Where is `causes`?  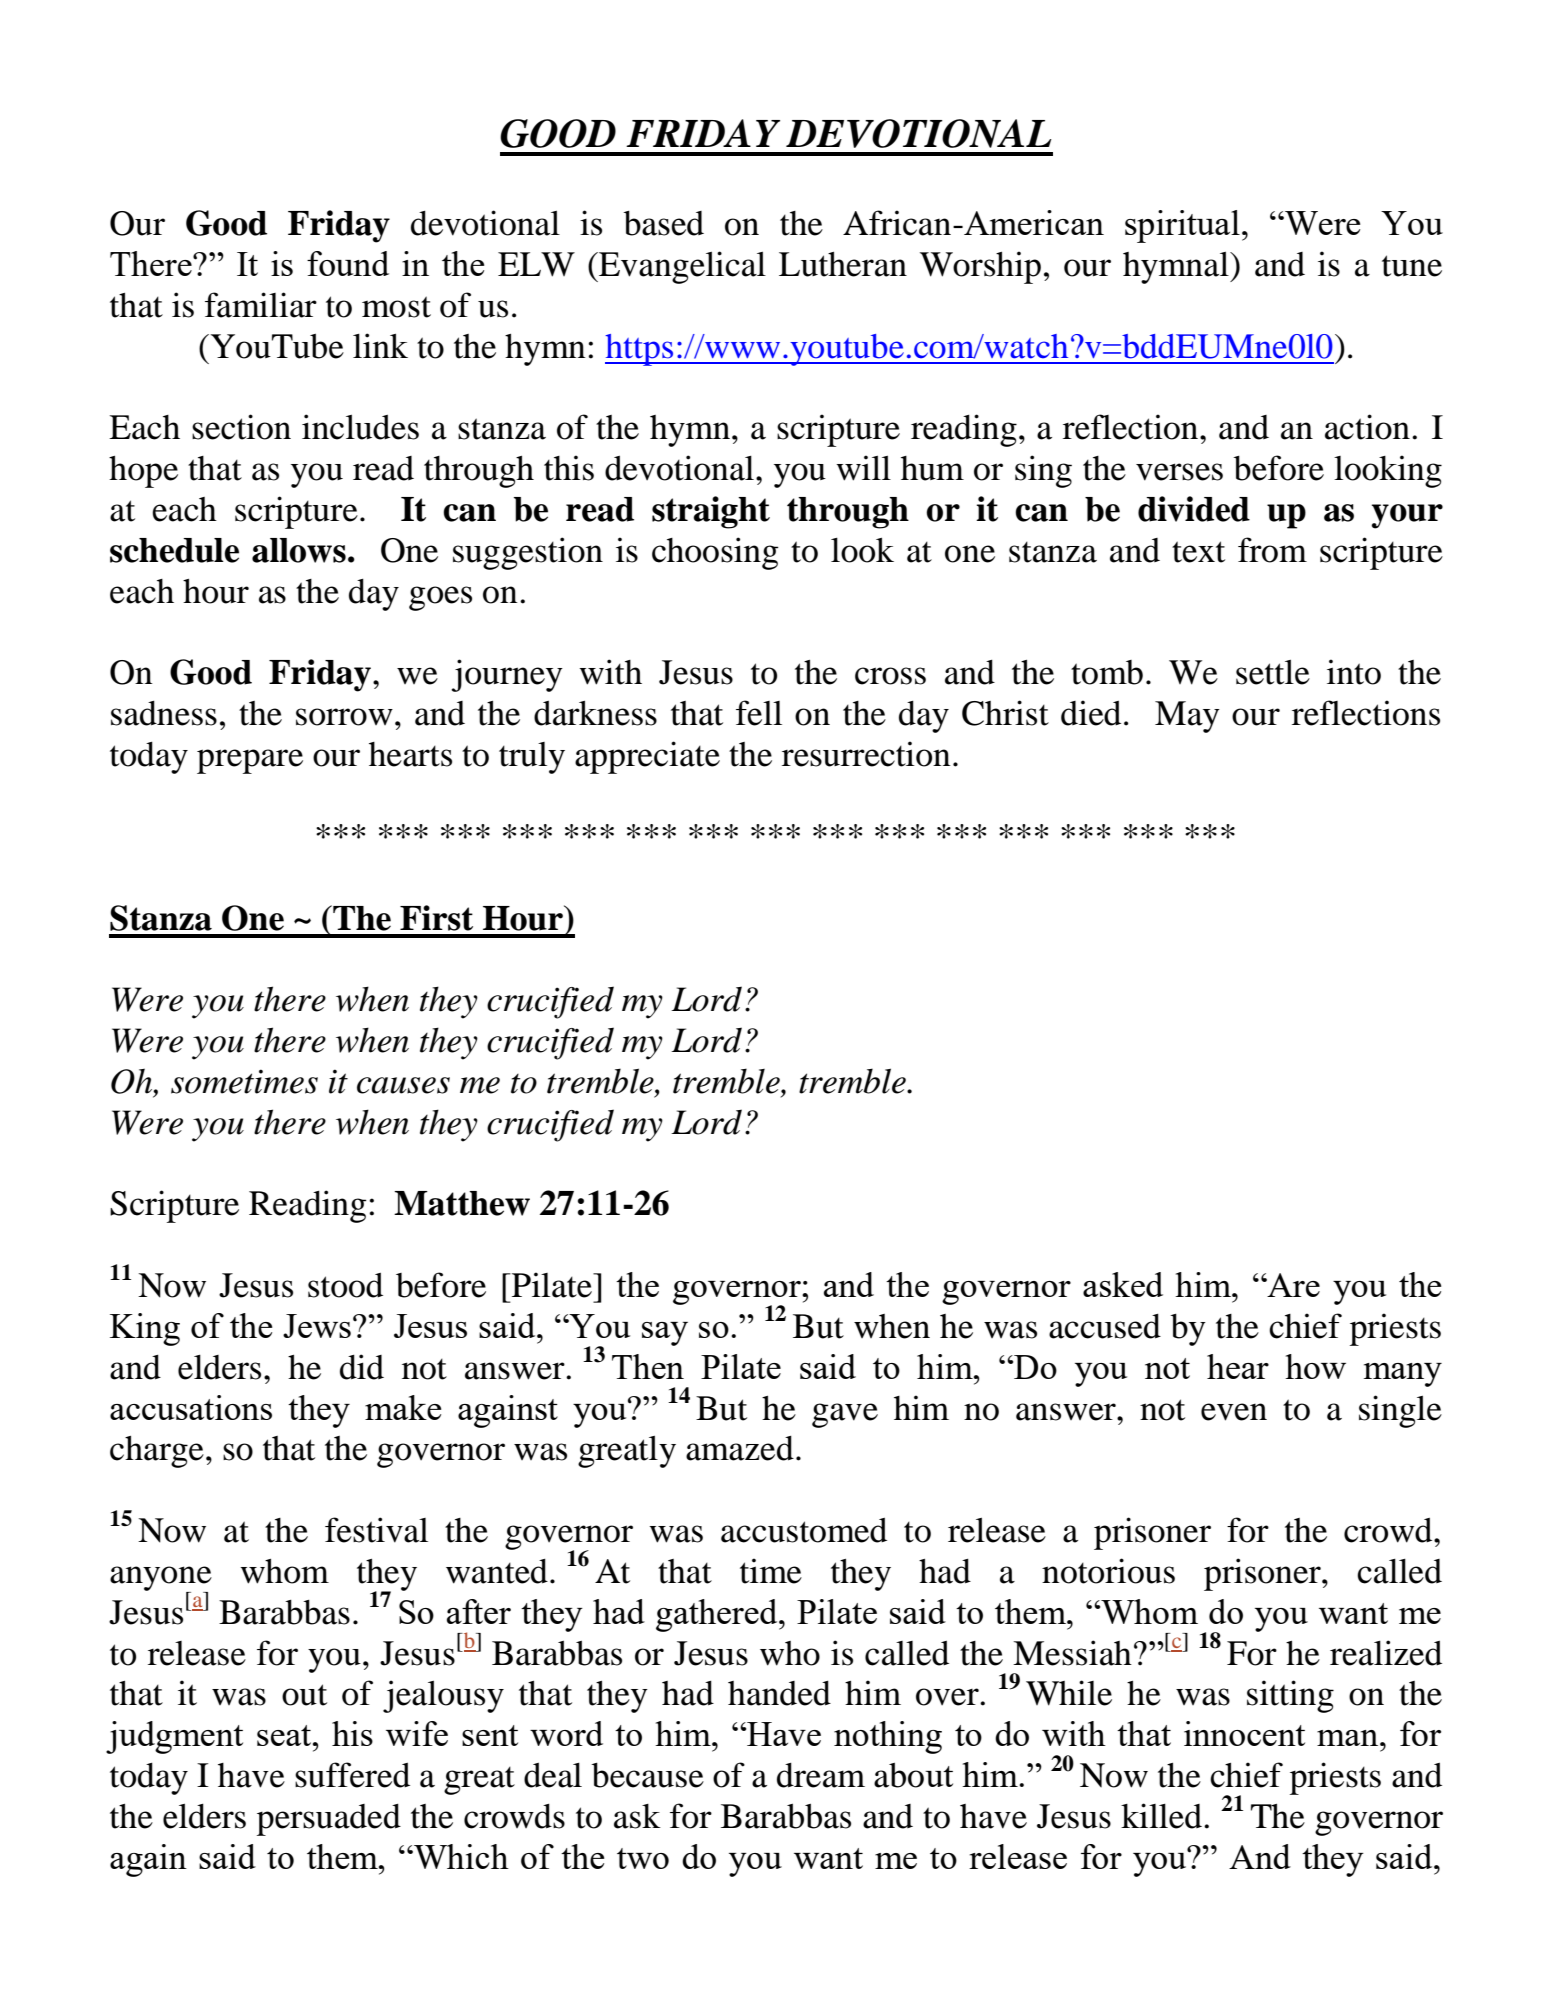
causes is located at coordinates (403, 1085).
